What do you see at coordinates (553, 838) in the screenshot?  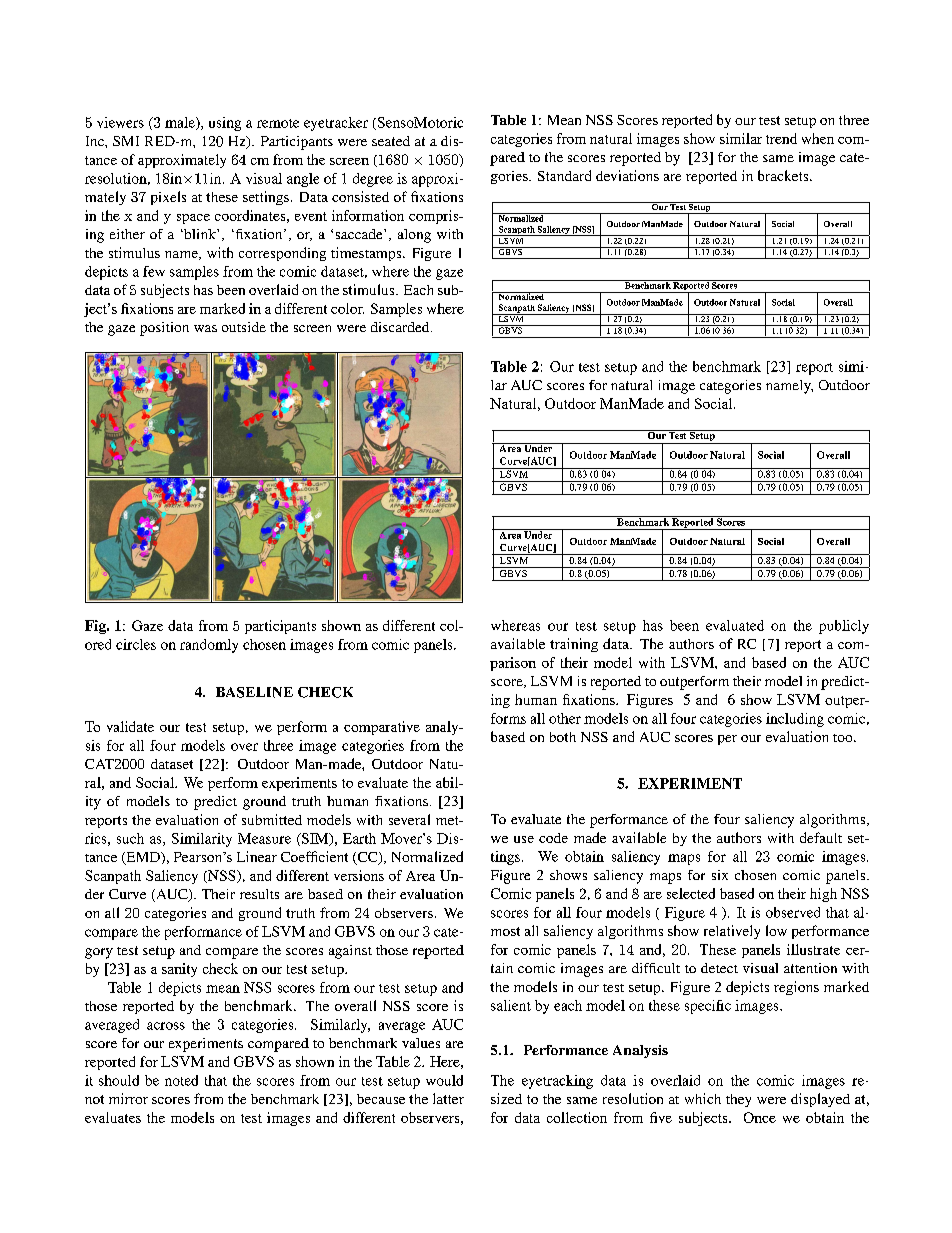 I see `code` at bounding box center [553, 838].
